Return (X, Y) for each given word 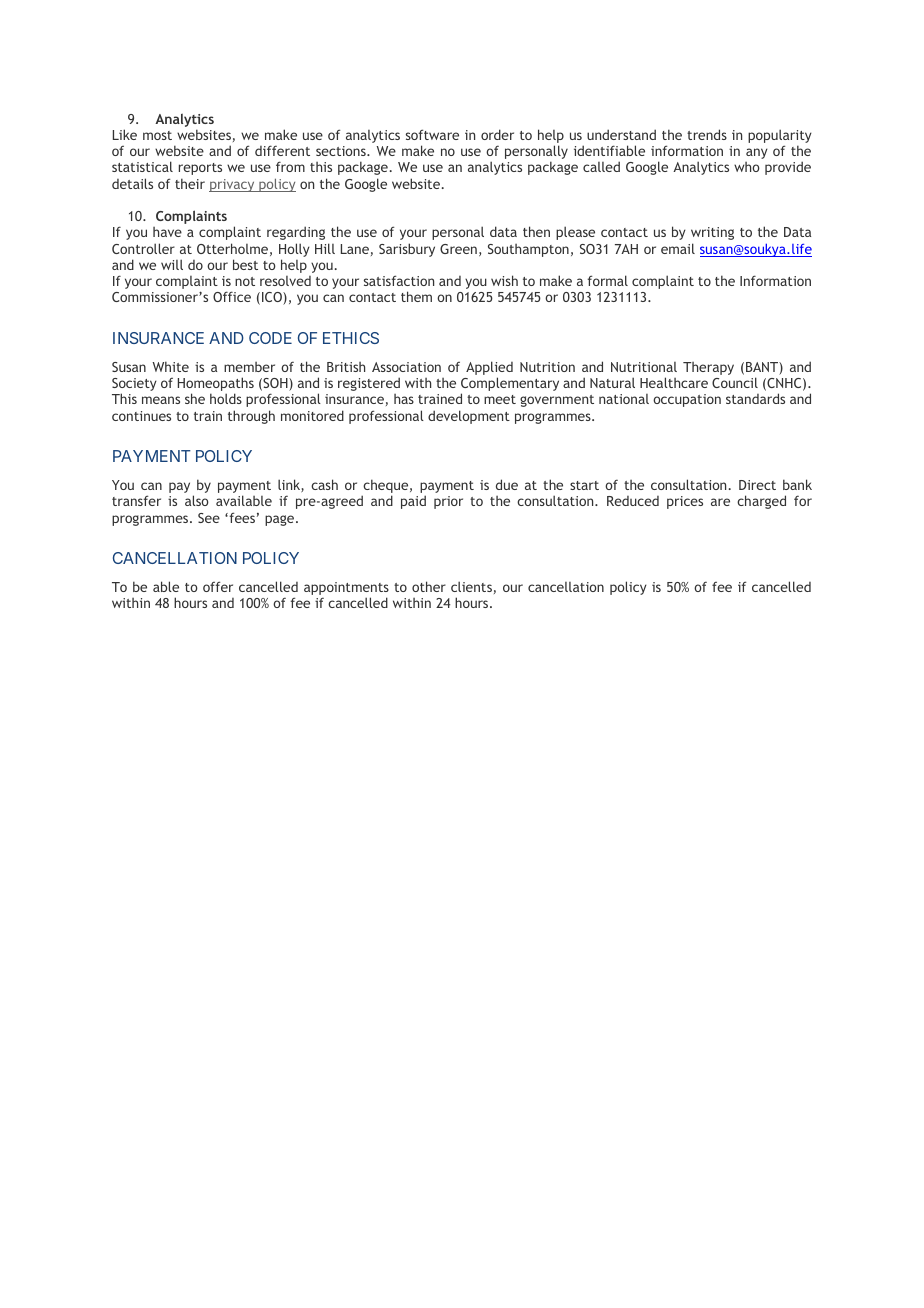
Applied (489, 369)
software (432, 134)
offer (218, 586)
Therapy (708, 368)
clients (471, 586)
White (170, 366)
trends (707, 134)
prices (685, 502)
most (157, 135)
